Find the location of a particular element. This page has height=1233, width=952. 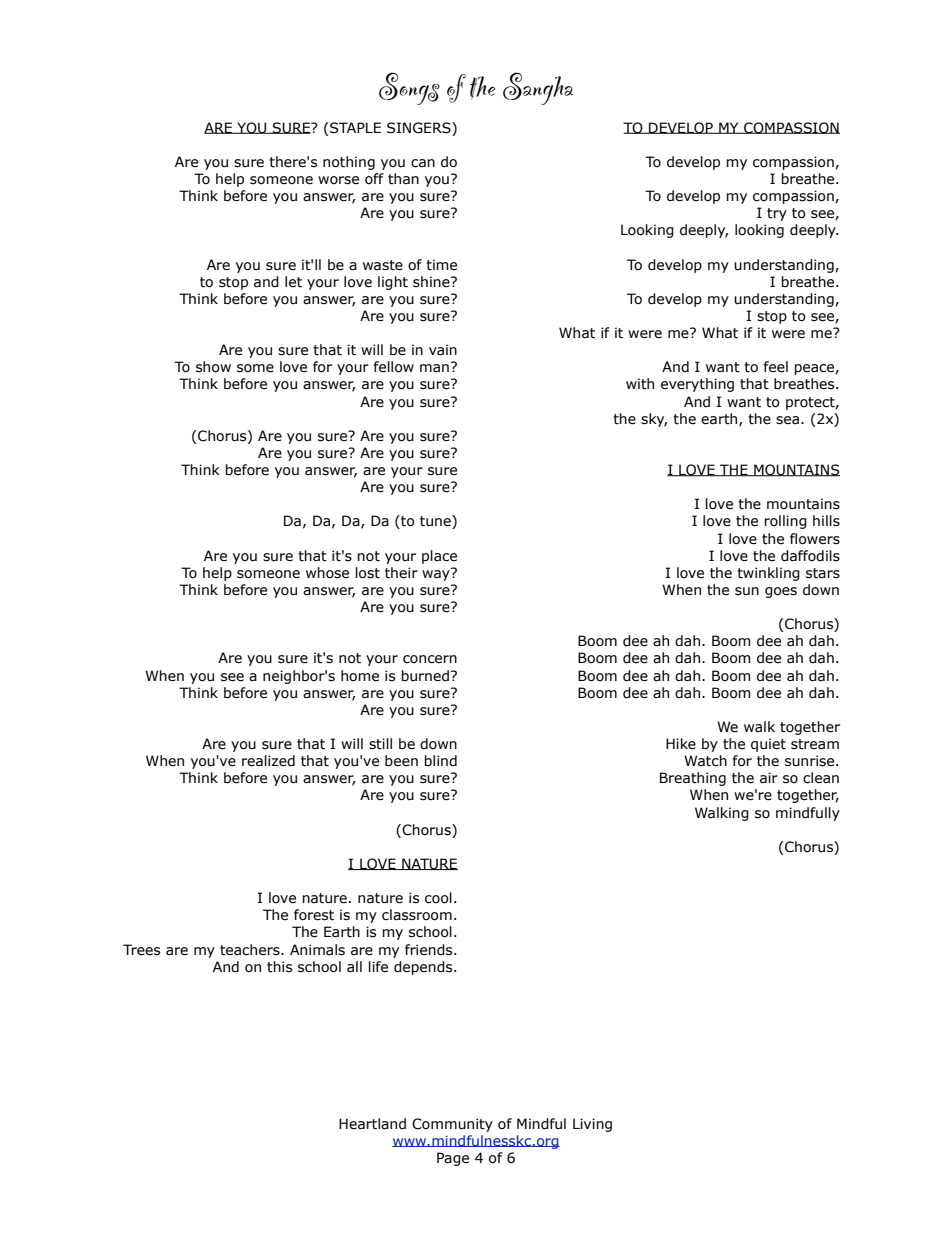

try is located at coordinates (777, 214).
